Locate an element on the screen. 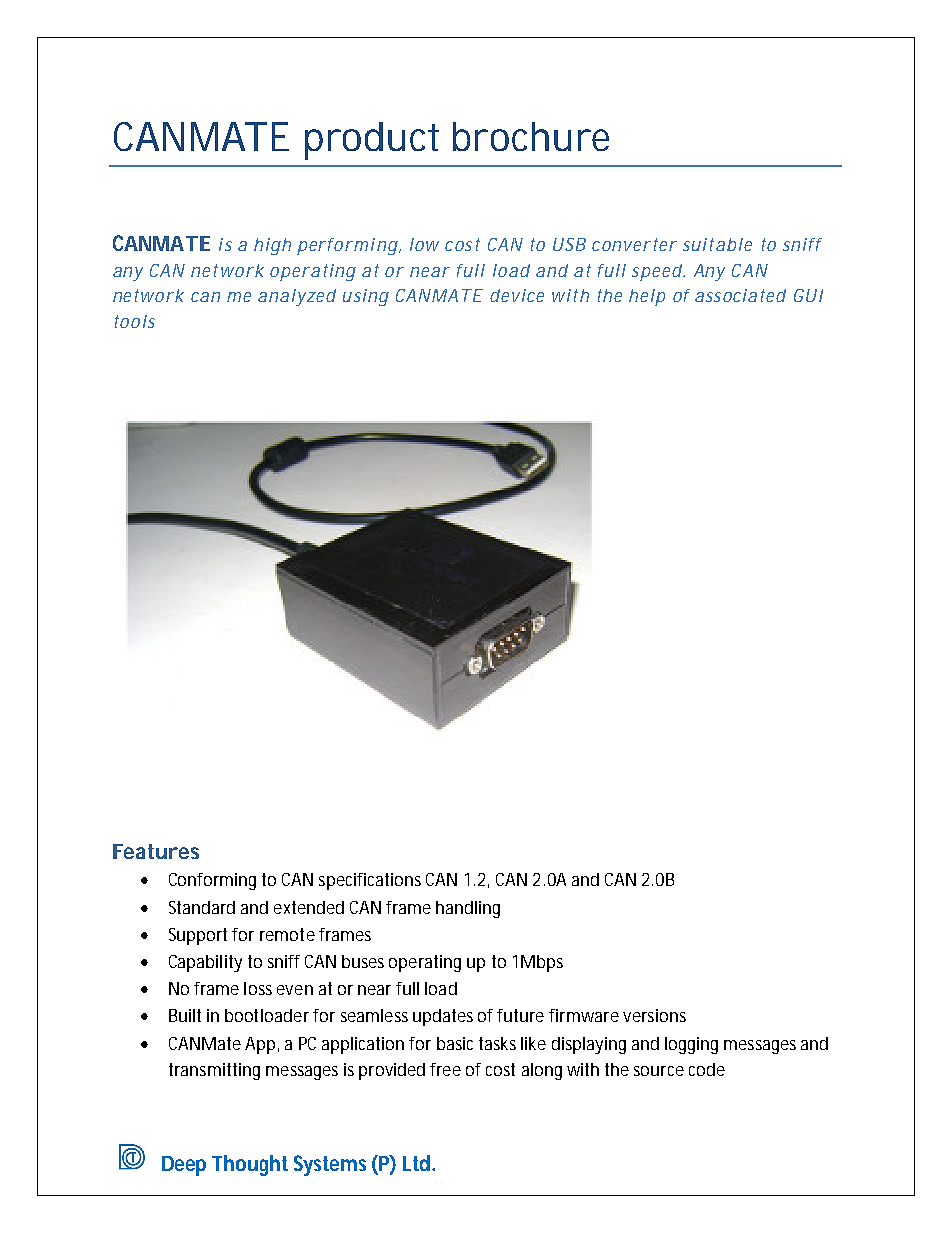 The image size is (952, 1233). Deep is located at coordinates (184, 1166).
